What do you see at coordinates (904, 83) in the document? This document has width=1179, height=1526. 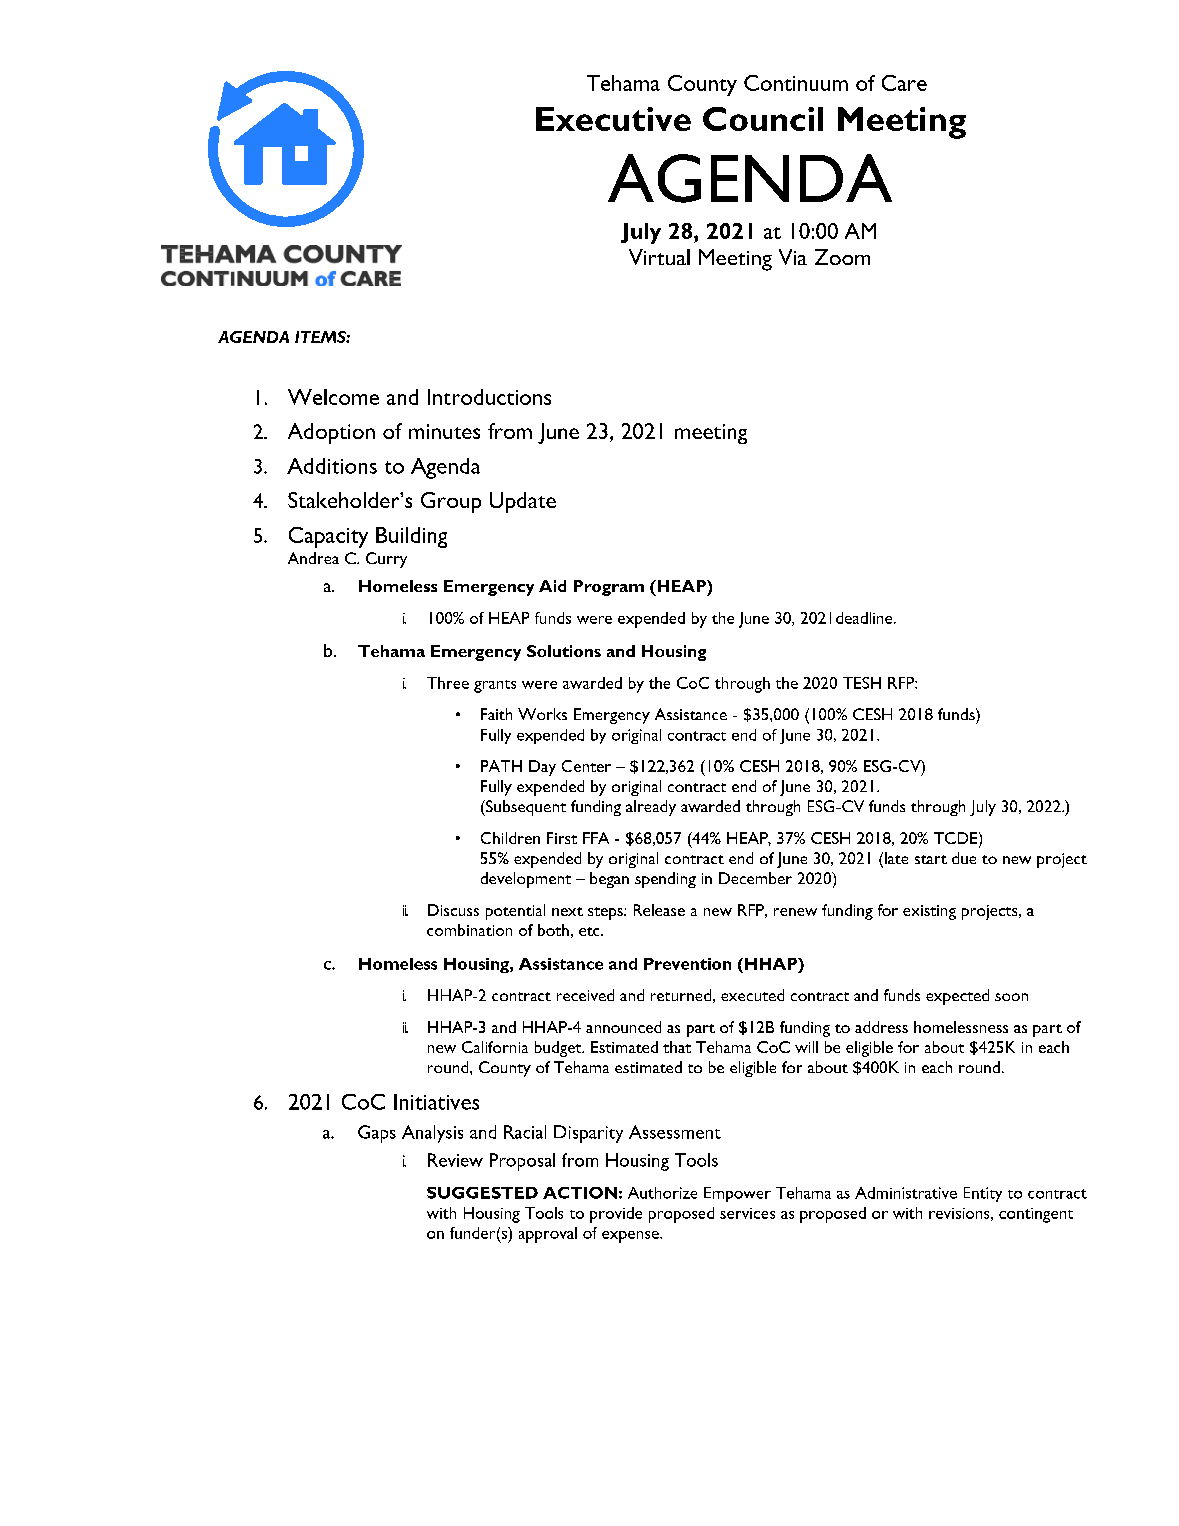 I see `Care` at bounding box center [904, 83].
